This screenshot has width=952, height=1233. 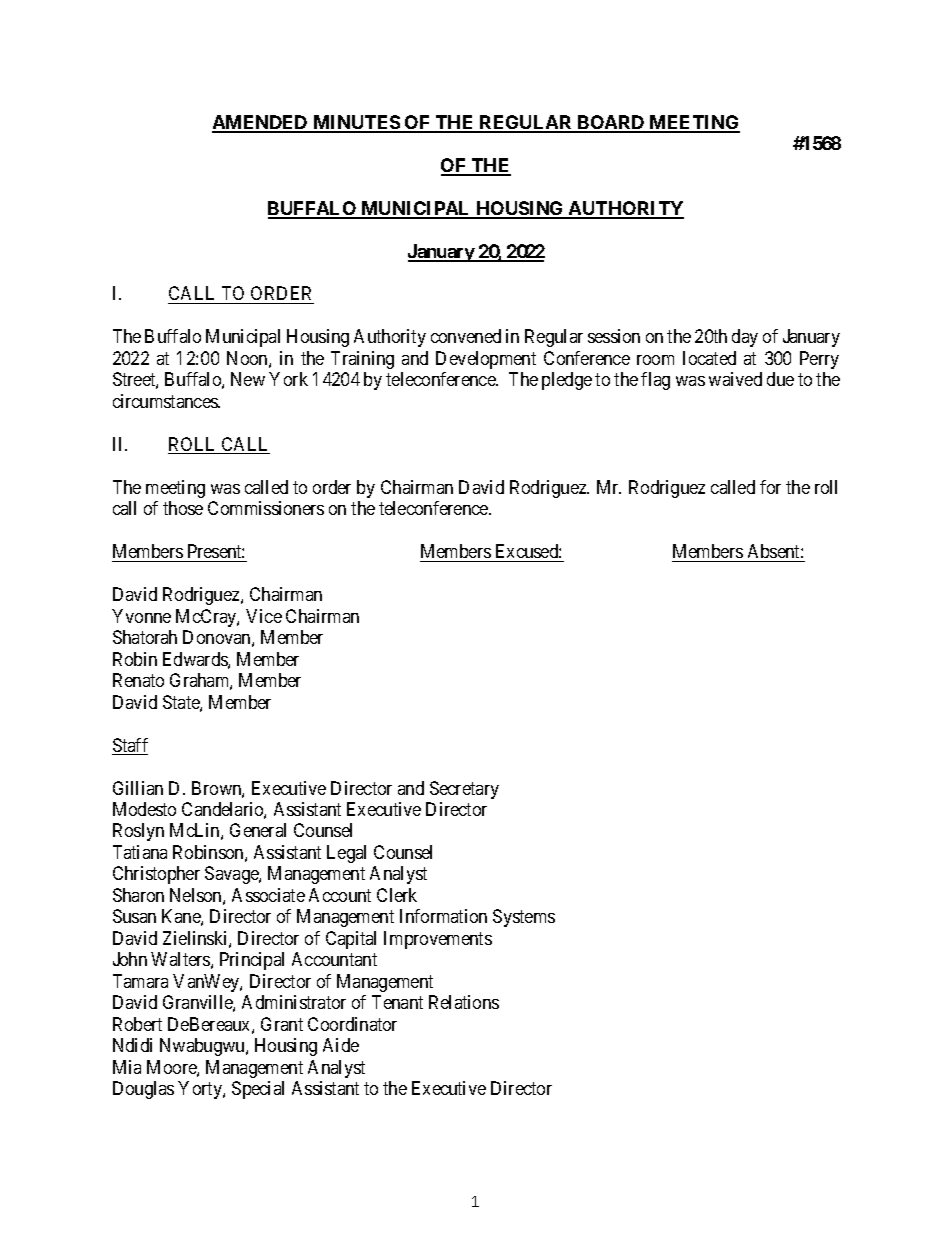 I want to click on Improvements, so click(x=438, y=940).
